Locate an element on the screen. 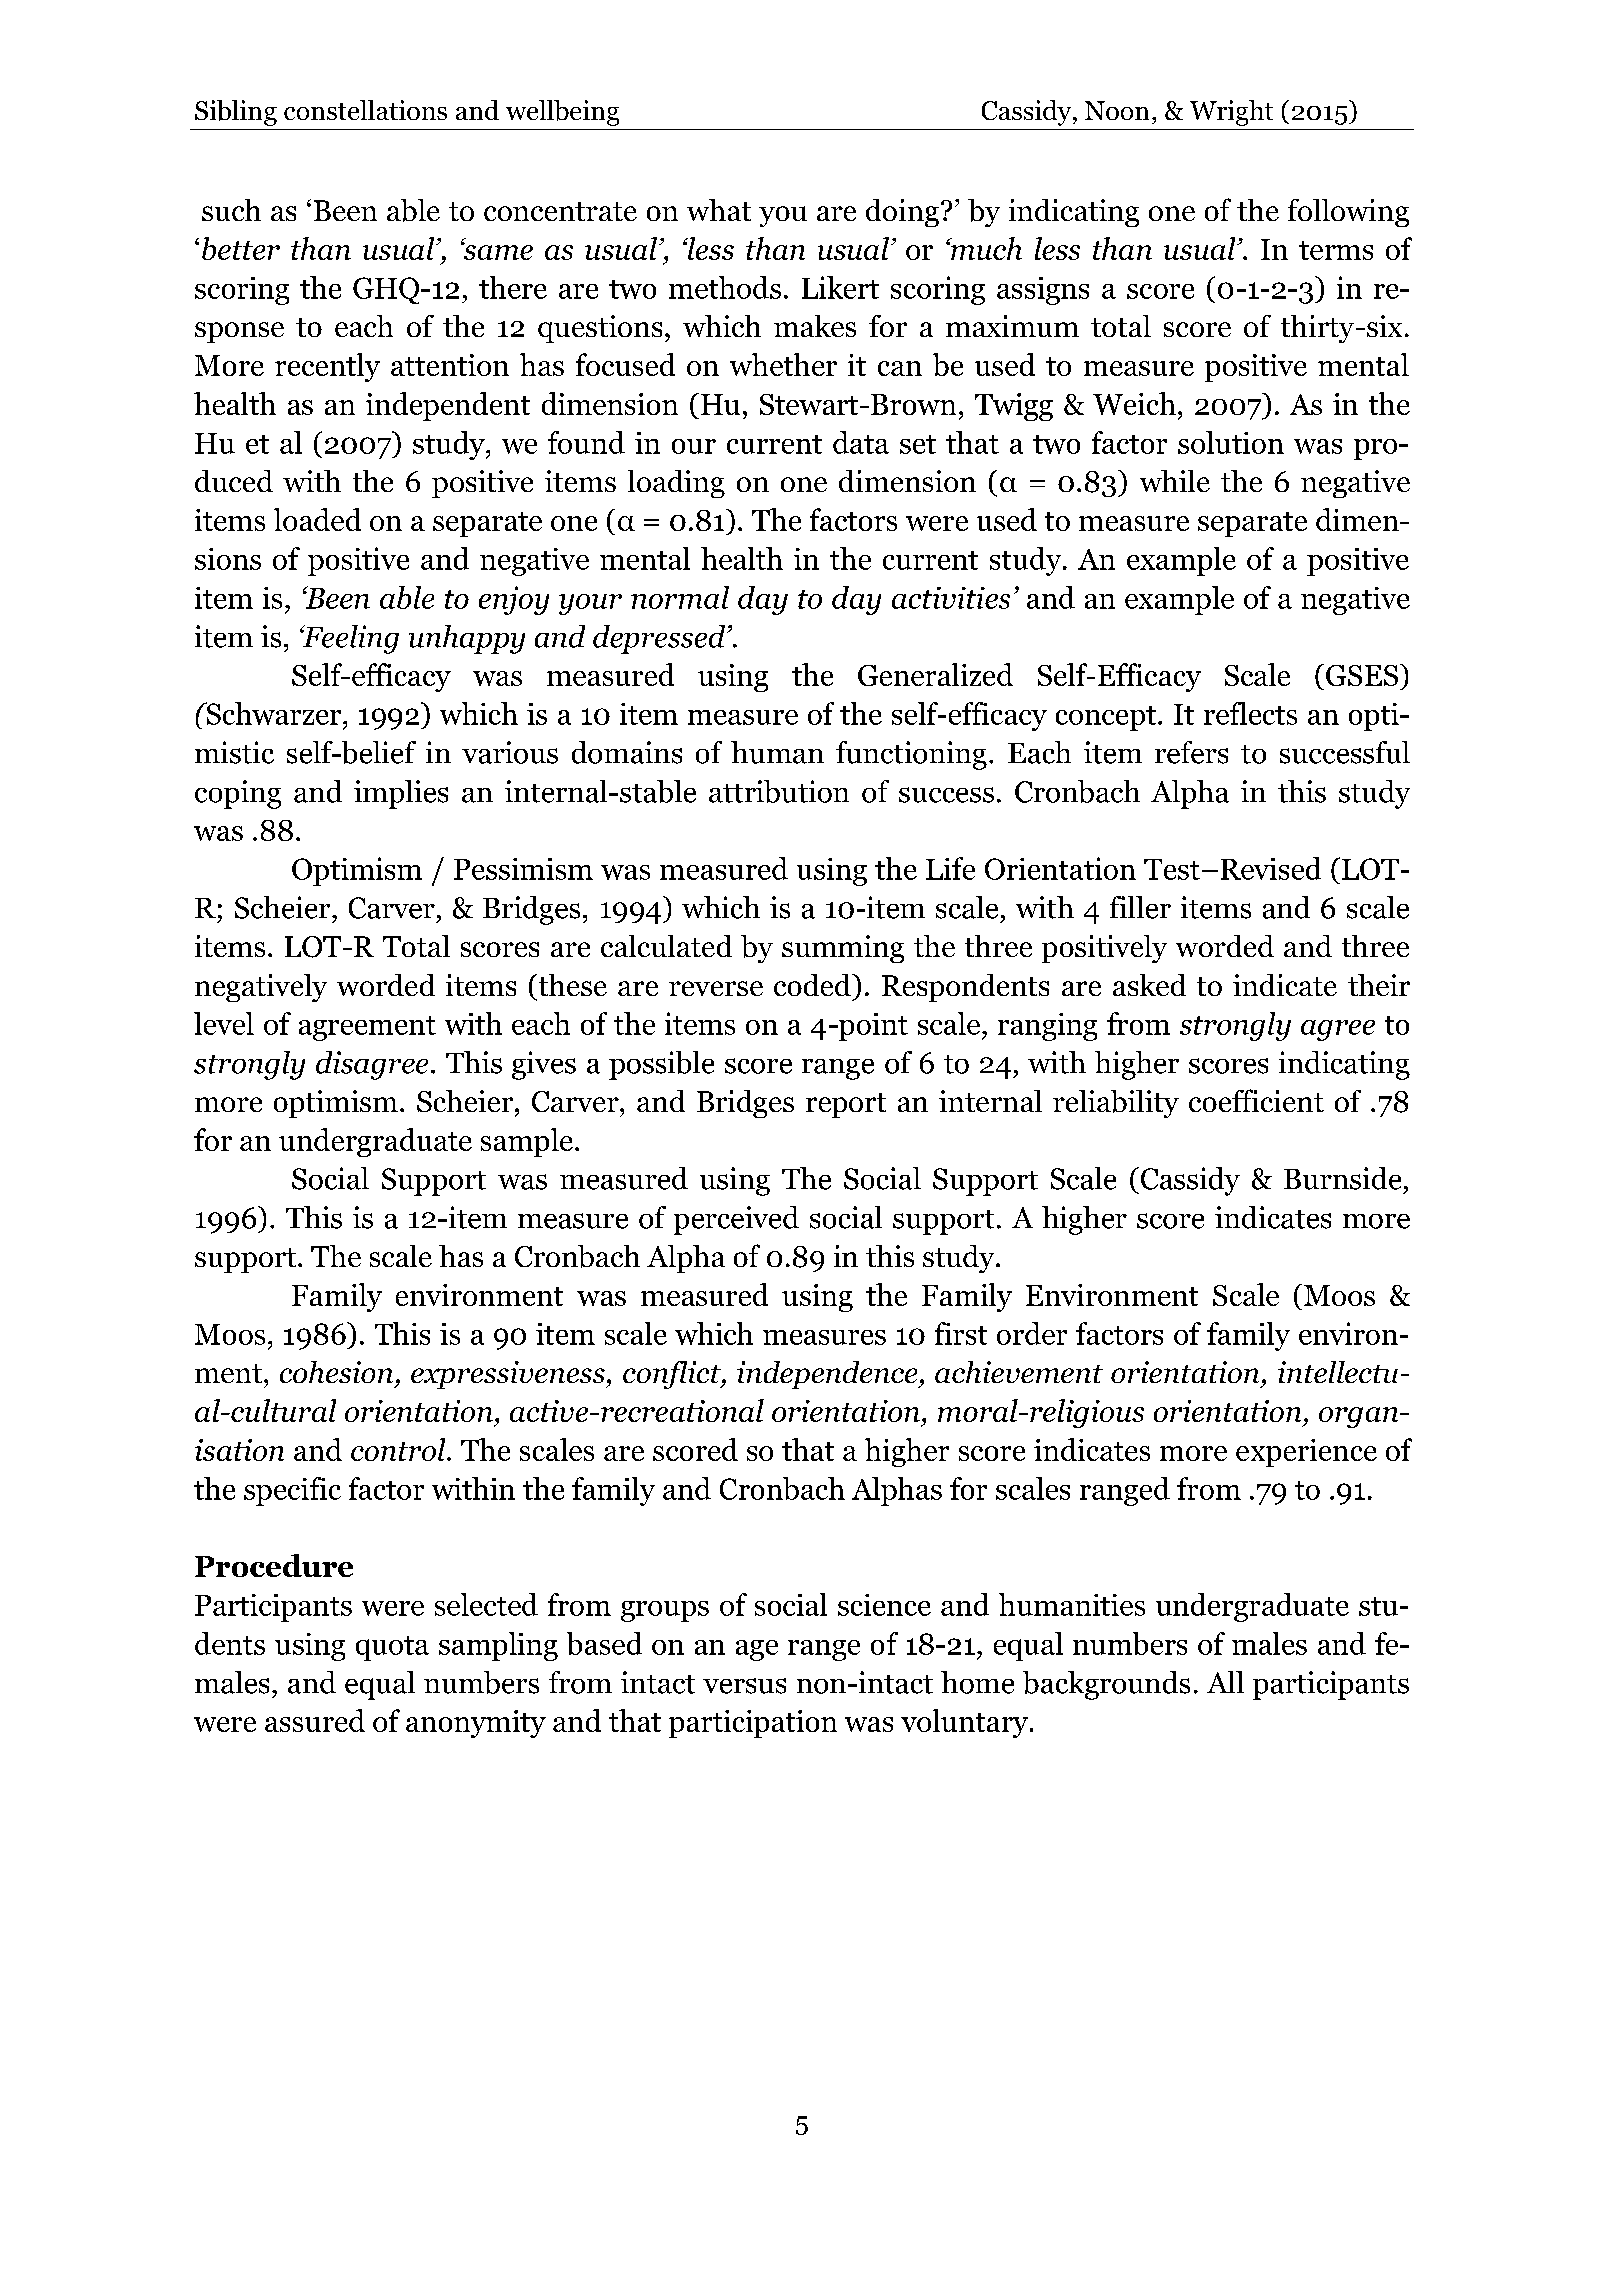  constellations is located at coordinates (365, 110).
